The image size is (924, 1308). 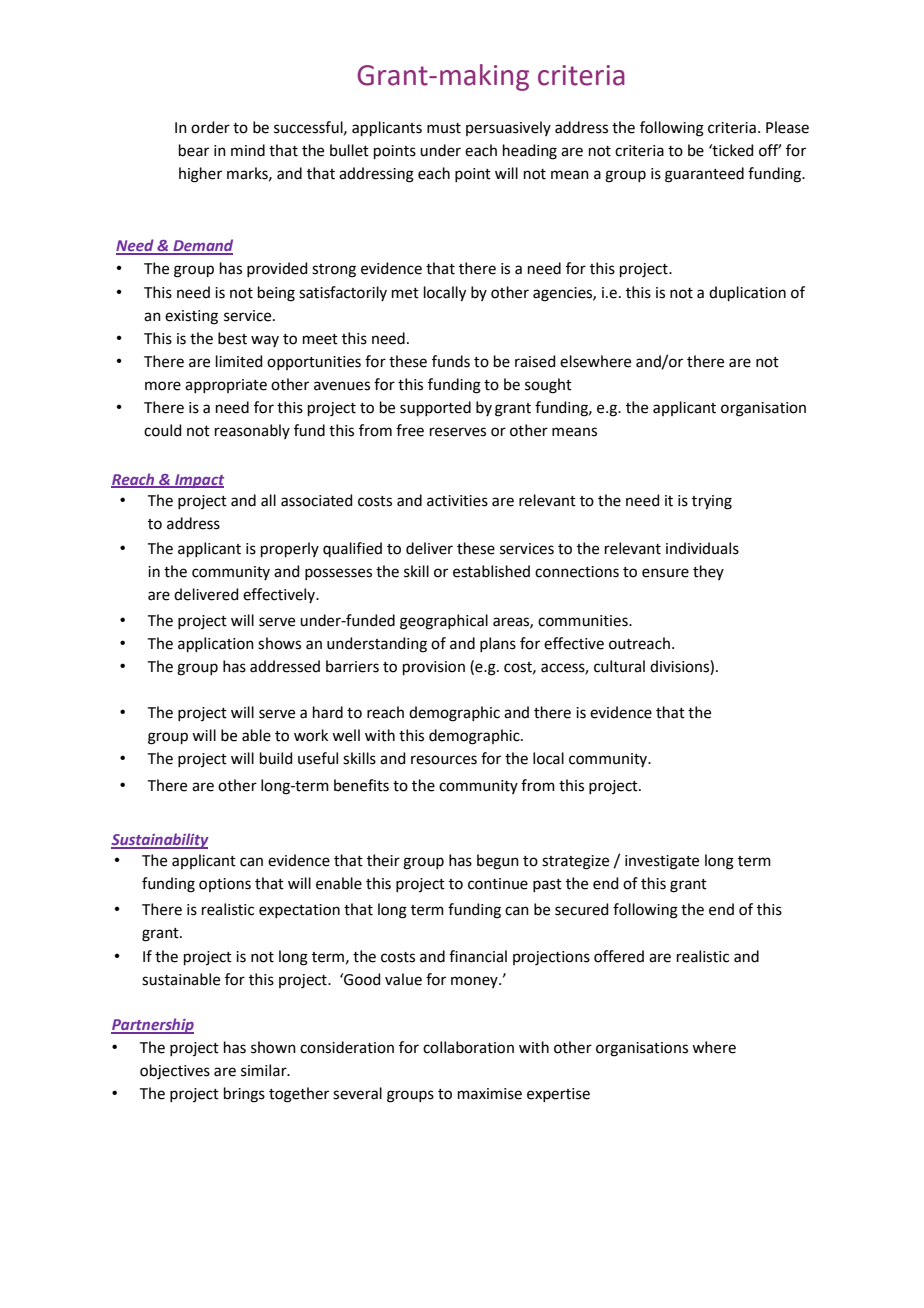 What do you see at coordinates (198, 481) in the screenshot?
I see `Impact` at bounding box center [198, 481].
